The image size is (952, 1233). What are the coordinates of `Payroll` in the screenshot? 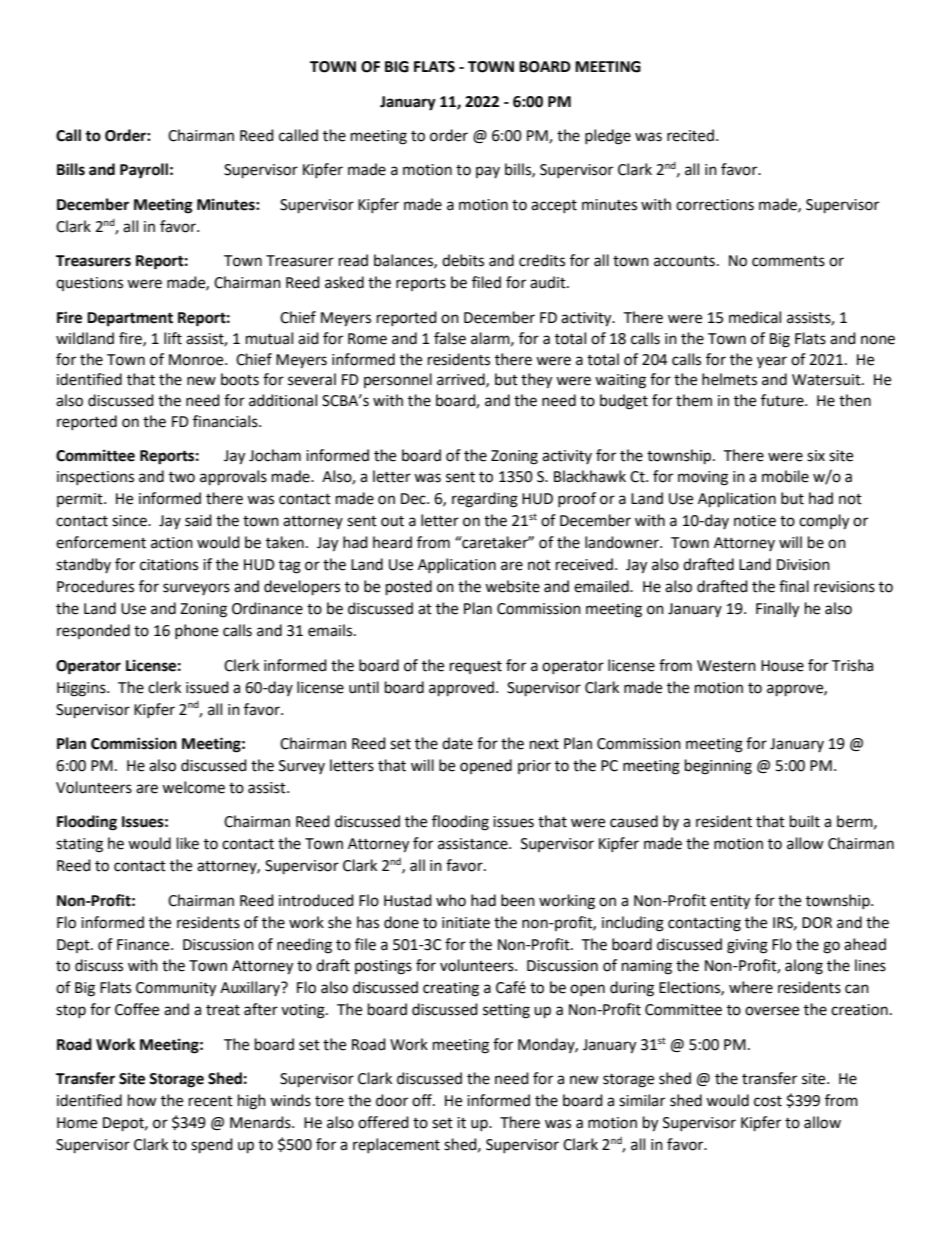 It's located at (144, 171).
